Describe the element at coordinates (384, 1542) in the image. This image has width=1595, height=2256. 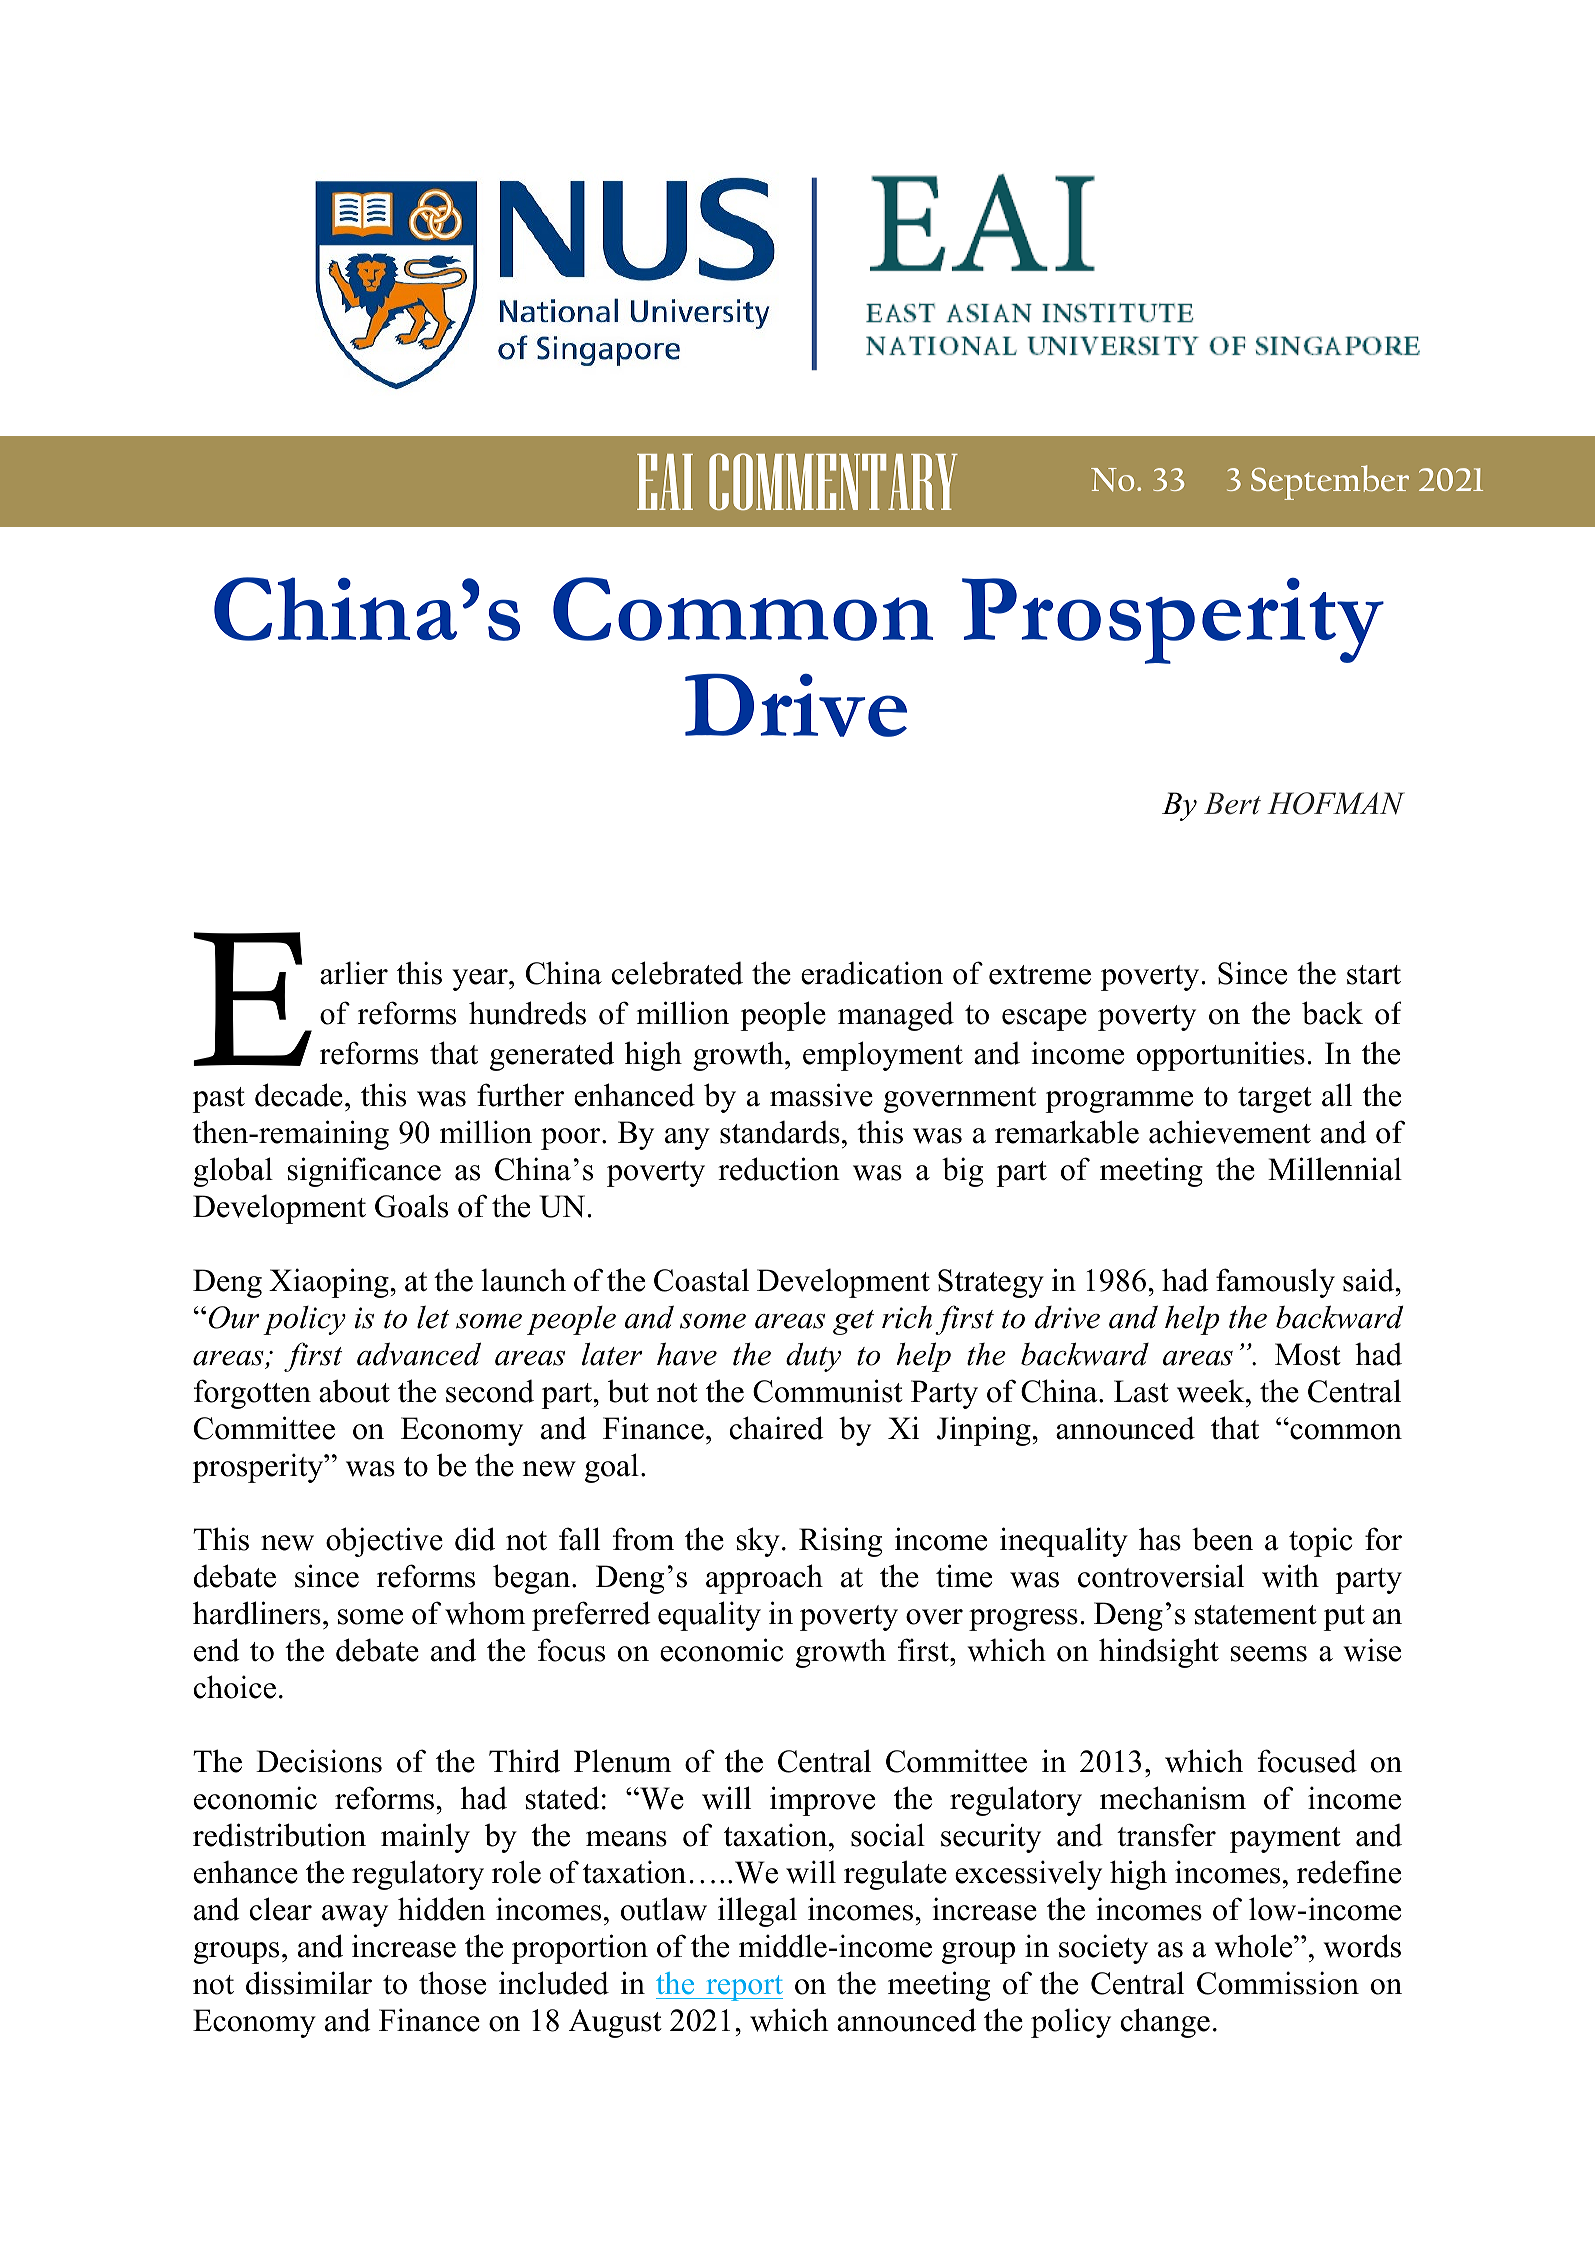
I see `objective` at that location.
